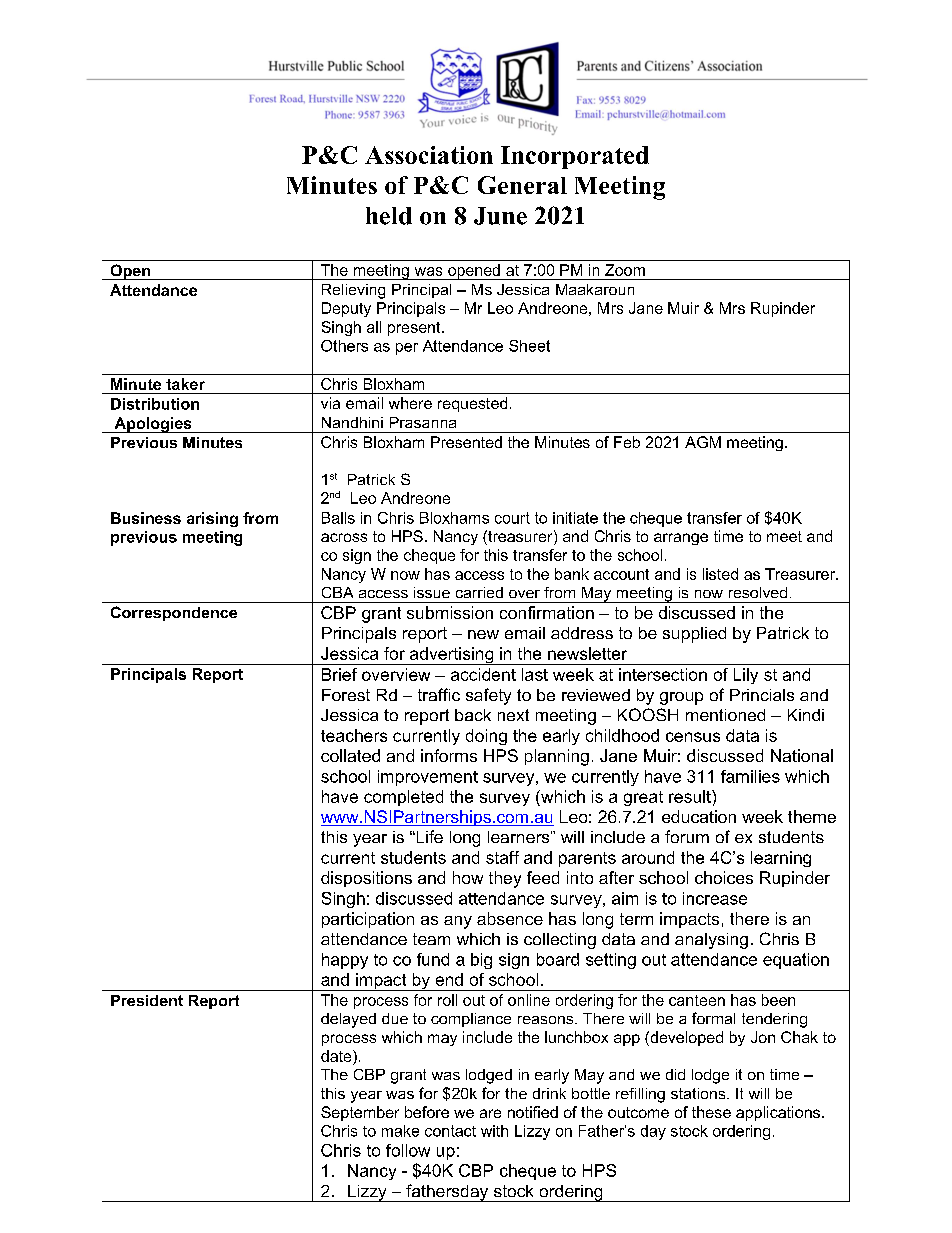 The height and width of the screenshot is (1233, 952). I want to click on doing, so click(486, 737).
